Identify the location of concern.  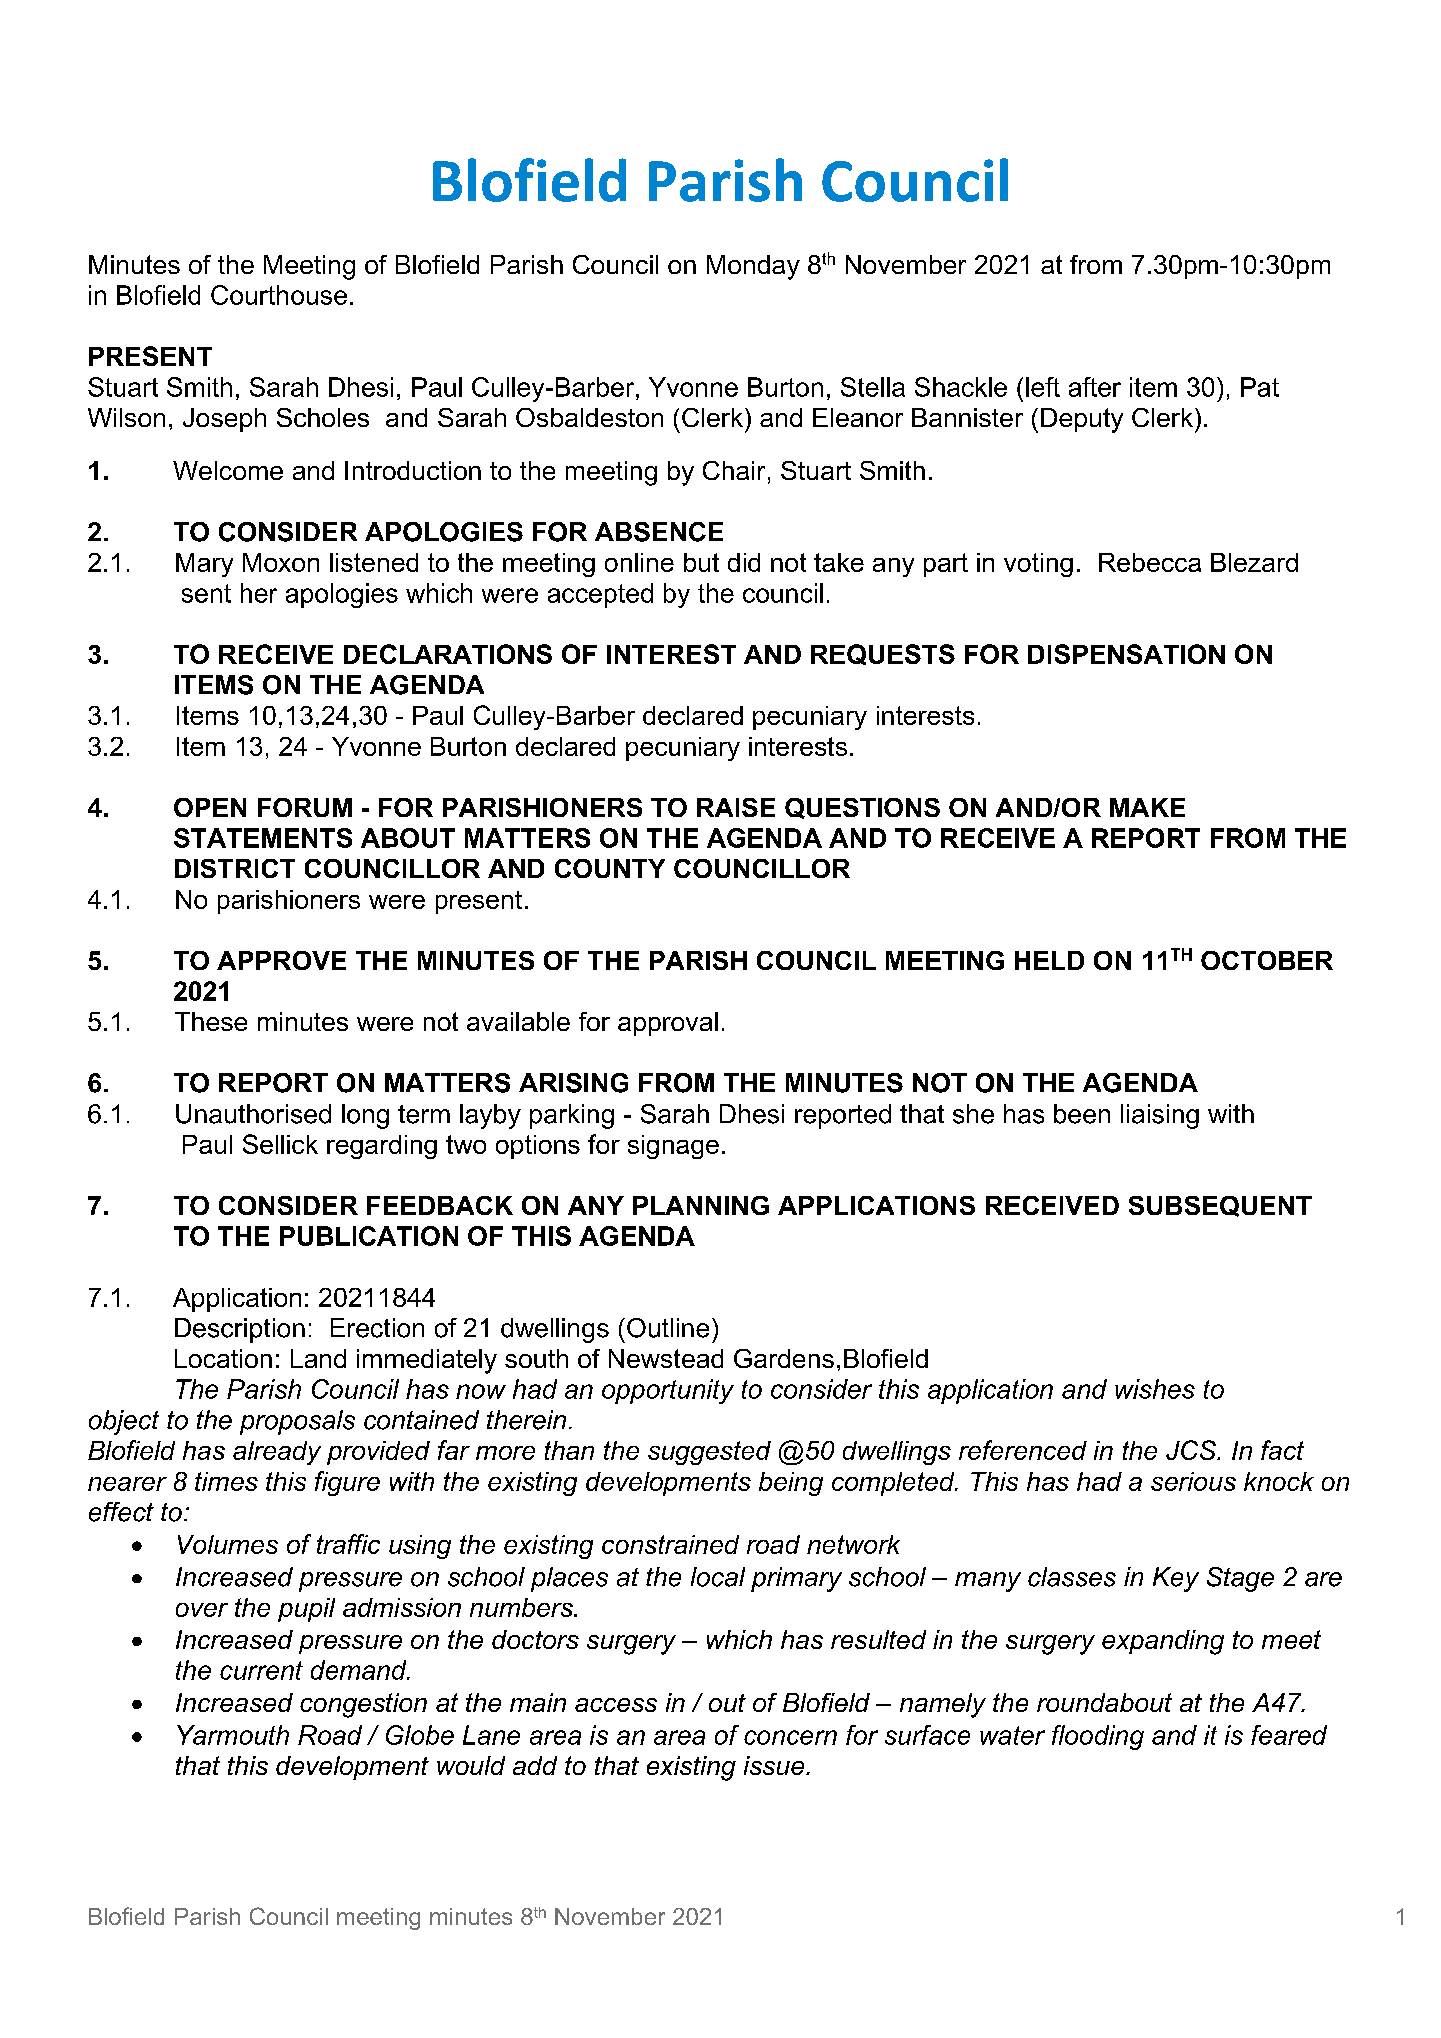
(790, 1737).
